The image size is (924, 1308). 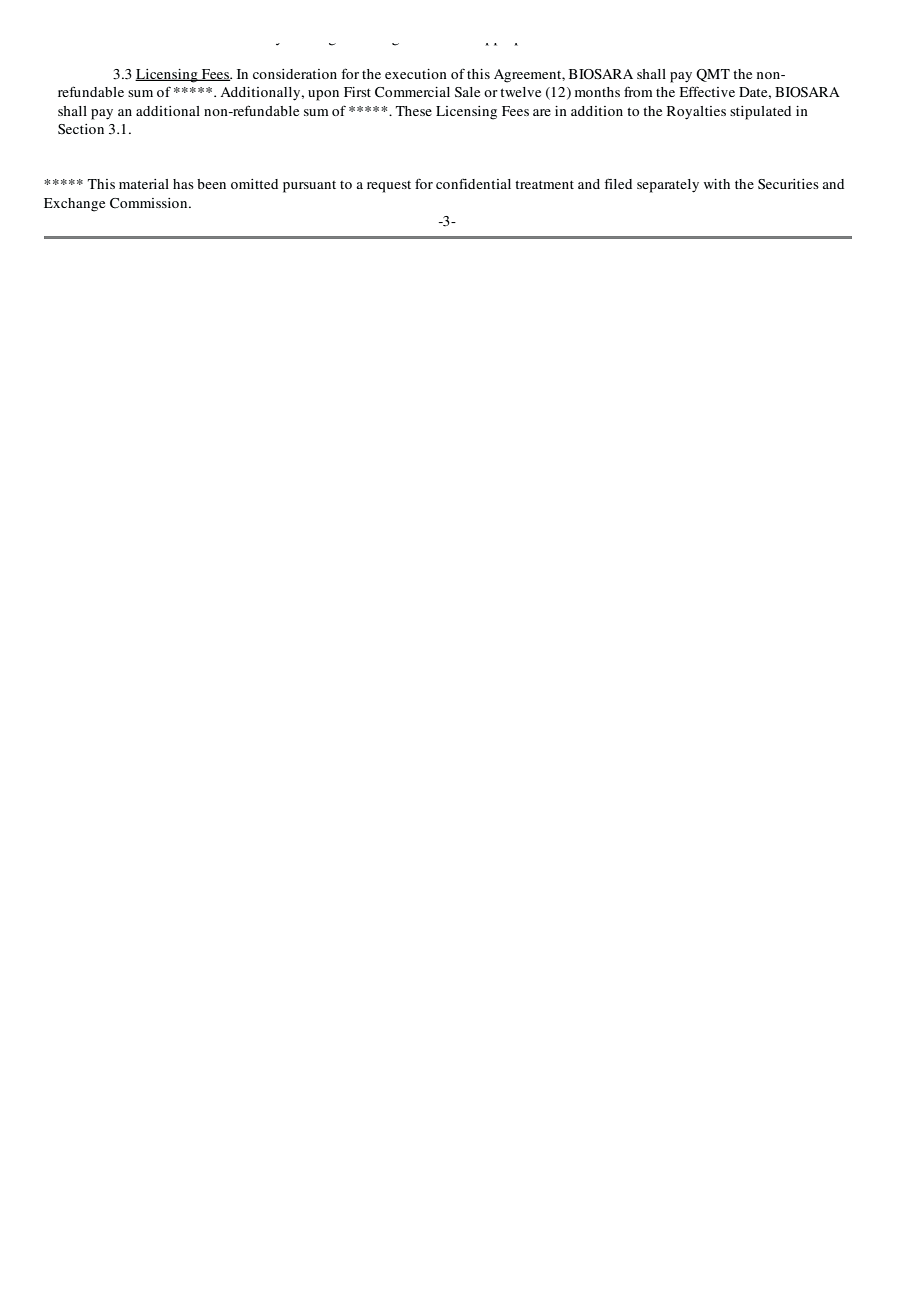 I want to click on These, so click(x=414, y=111).
